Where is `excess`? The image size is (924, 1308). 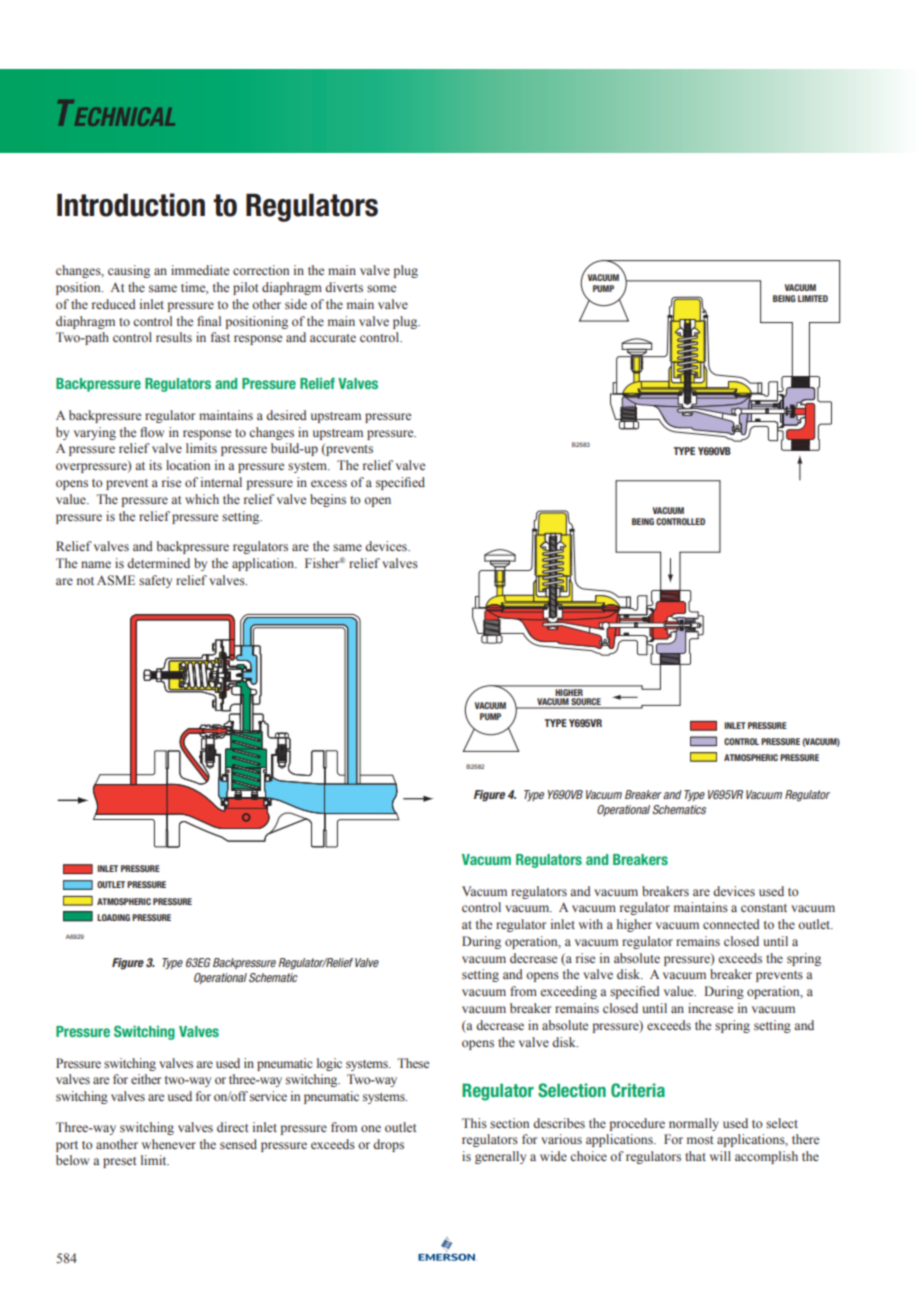 excess is located at coordinates (329, 483).
